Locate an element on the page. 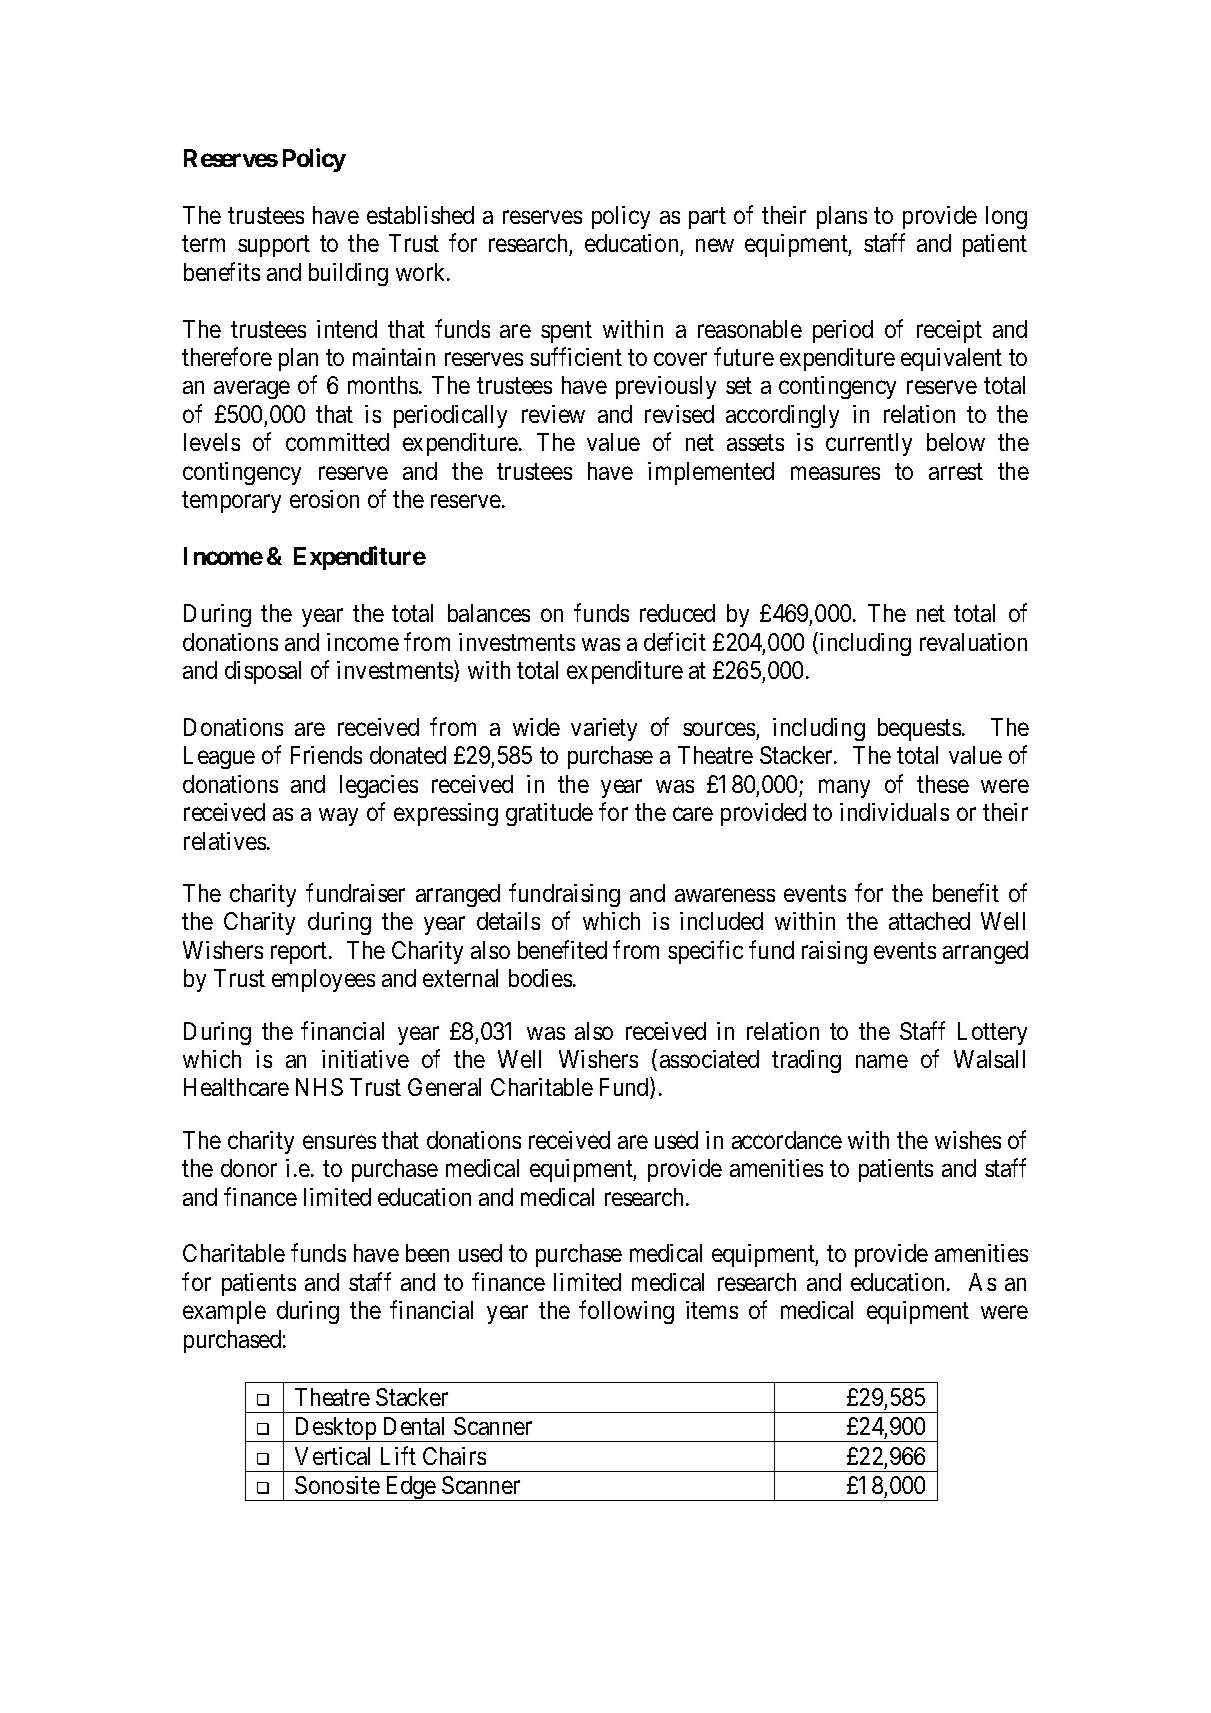  support is located at coordinates (274, 246).
